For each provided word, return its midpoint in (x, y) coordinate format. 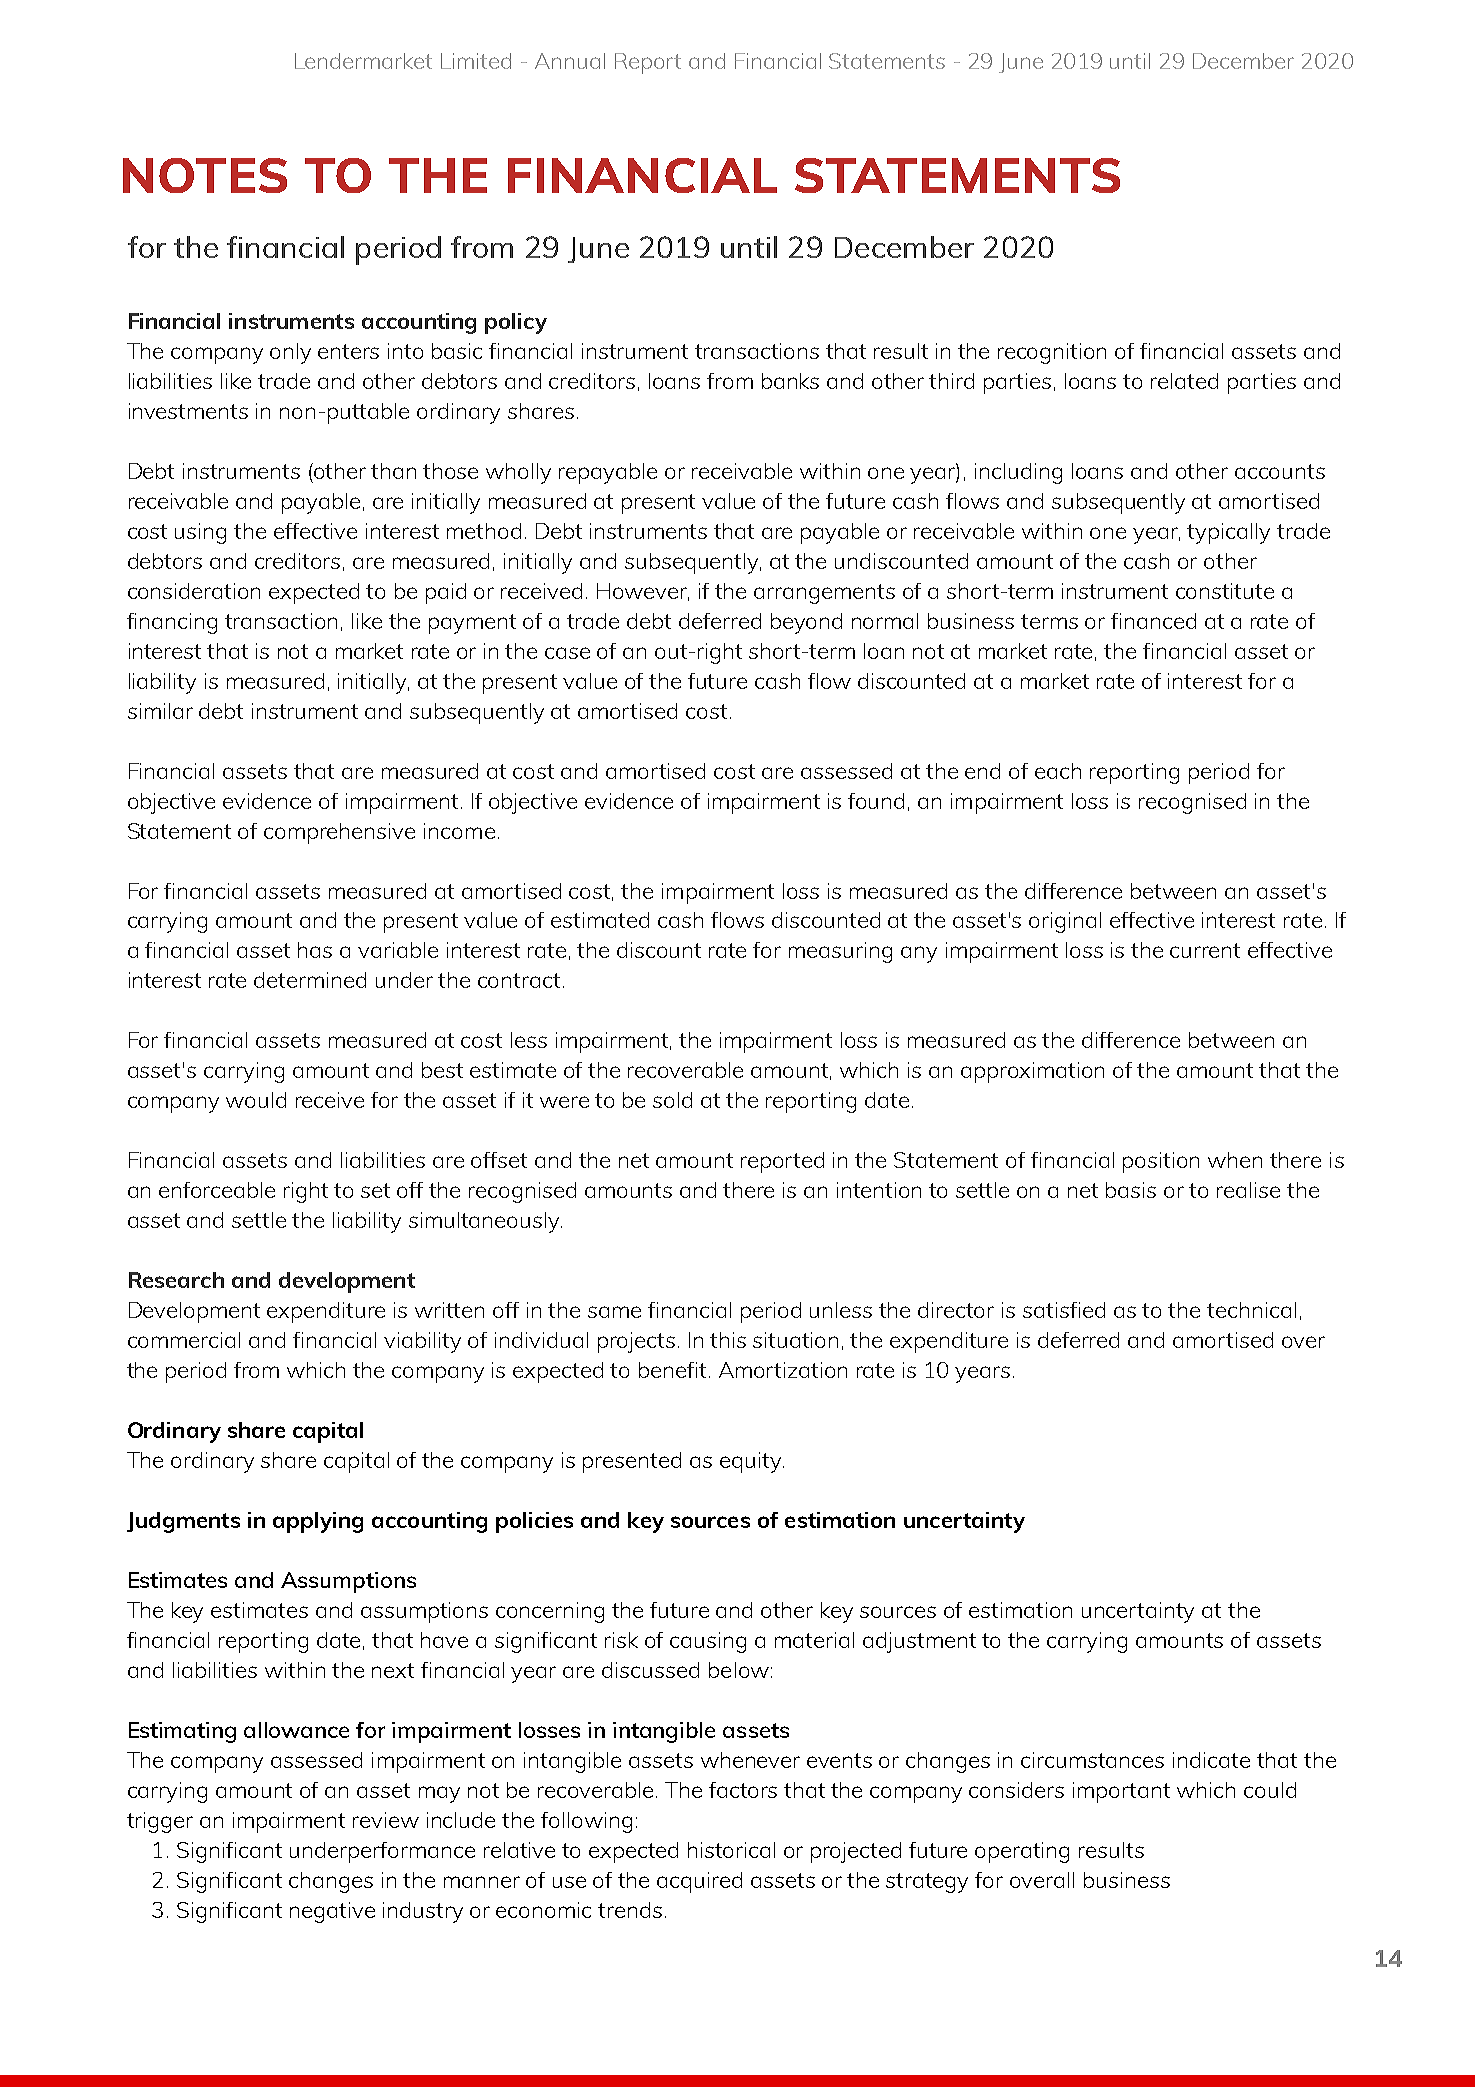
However (643, 592)
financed (1153, 621)
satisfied (1064, 1310)
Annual (570, 61)
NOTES (205, 175)
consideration (194, 591)
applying (318, 1522)
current (1205, 950)
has (315, 950)
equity (752, 1462)
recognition (1052, 353)
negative (332, 1912)
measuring (840, 952)
